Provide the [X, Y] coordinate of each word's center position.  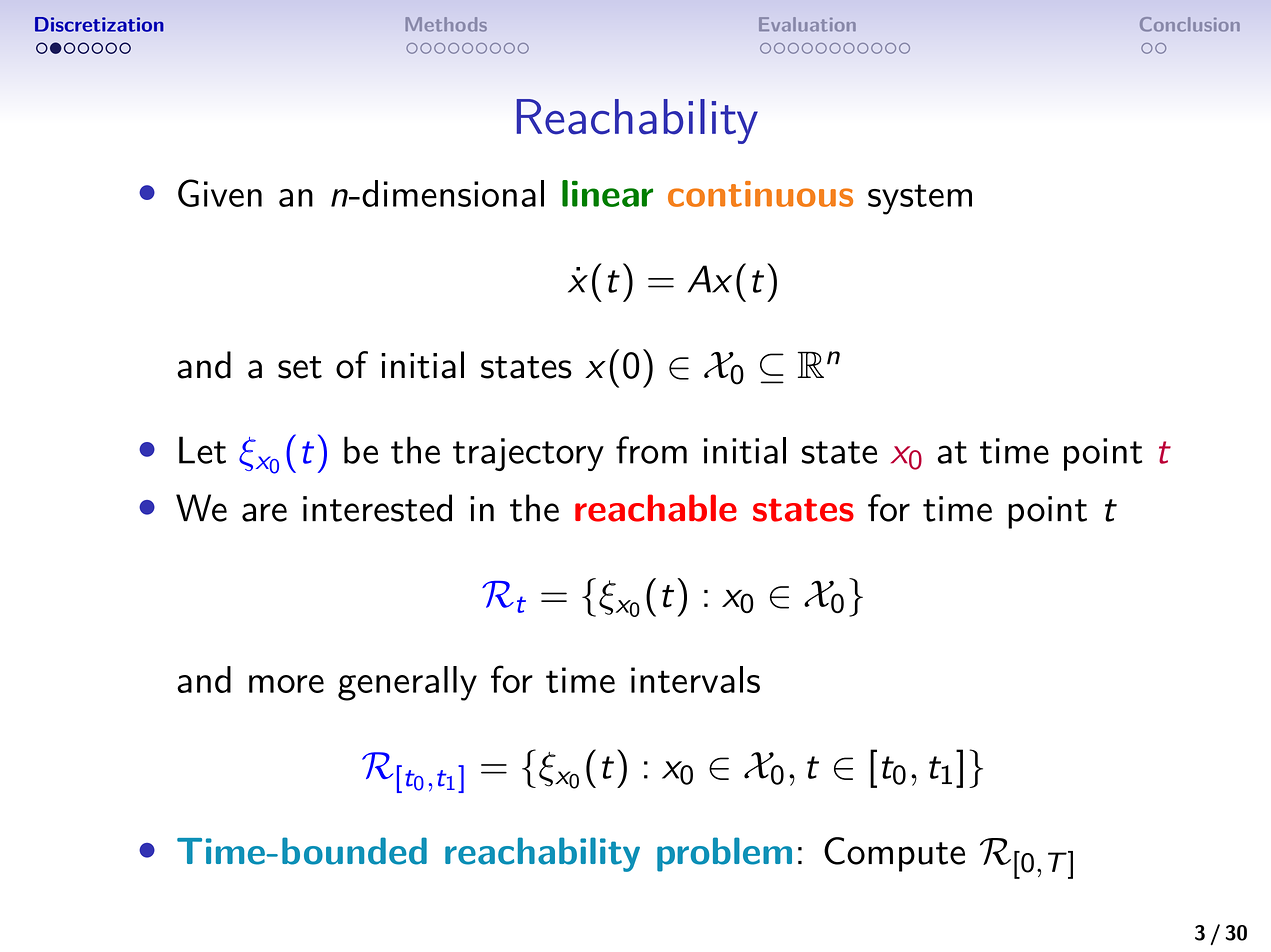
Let [202, 450]
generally [407, 683]
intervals [695, 679]
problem [724, 854]
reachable [656, 508]
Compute [894, 854]
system [920, 199]
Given [220, 193]
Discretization [99, 24]
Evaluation [807, 24]
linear [607, 193]
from [651, 450]
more [286, 684]
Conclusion [1190, 24]
